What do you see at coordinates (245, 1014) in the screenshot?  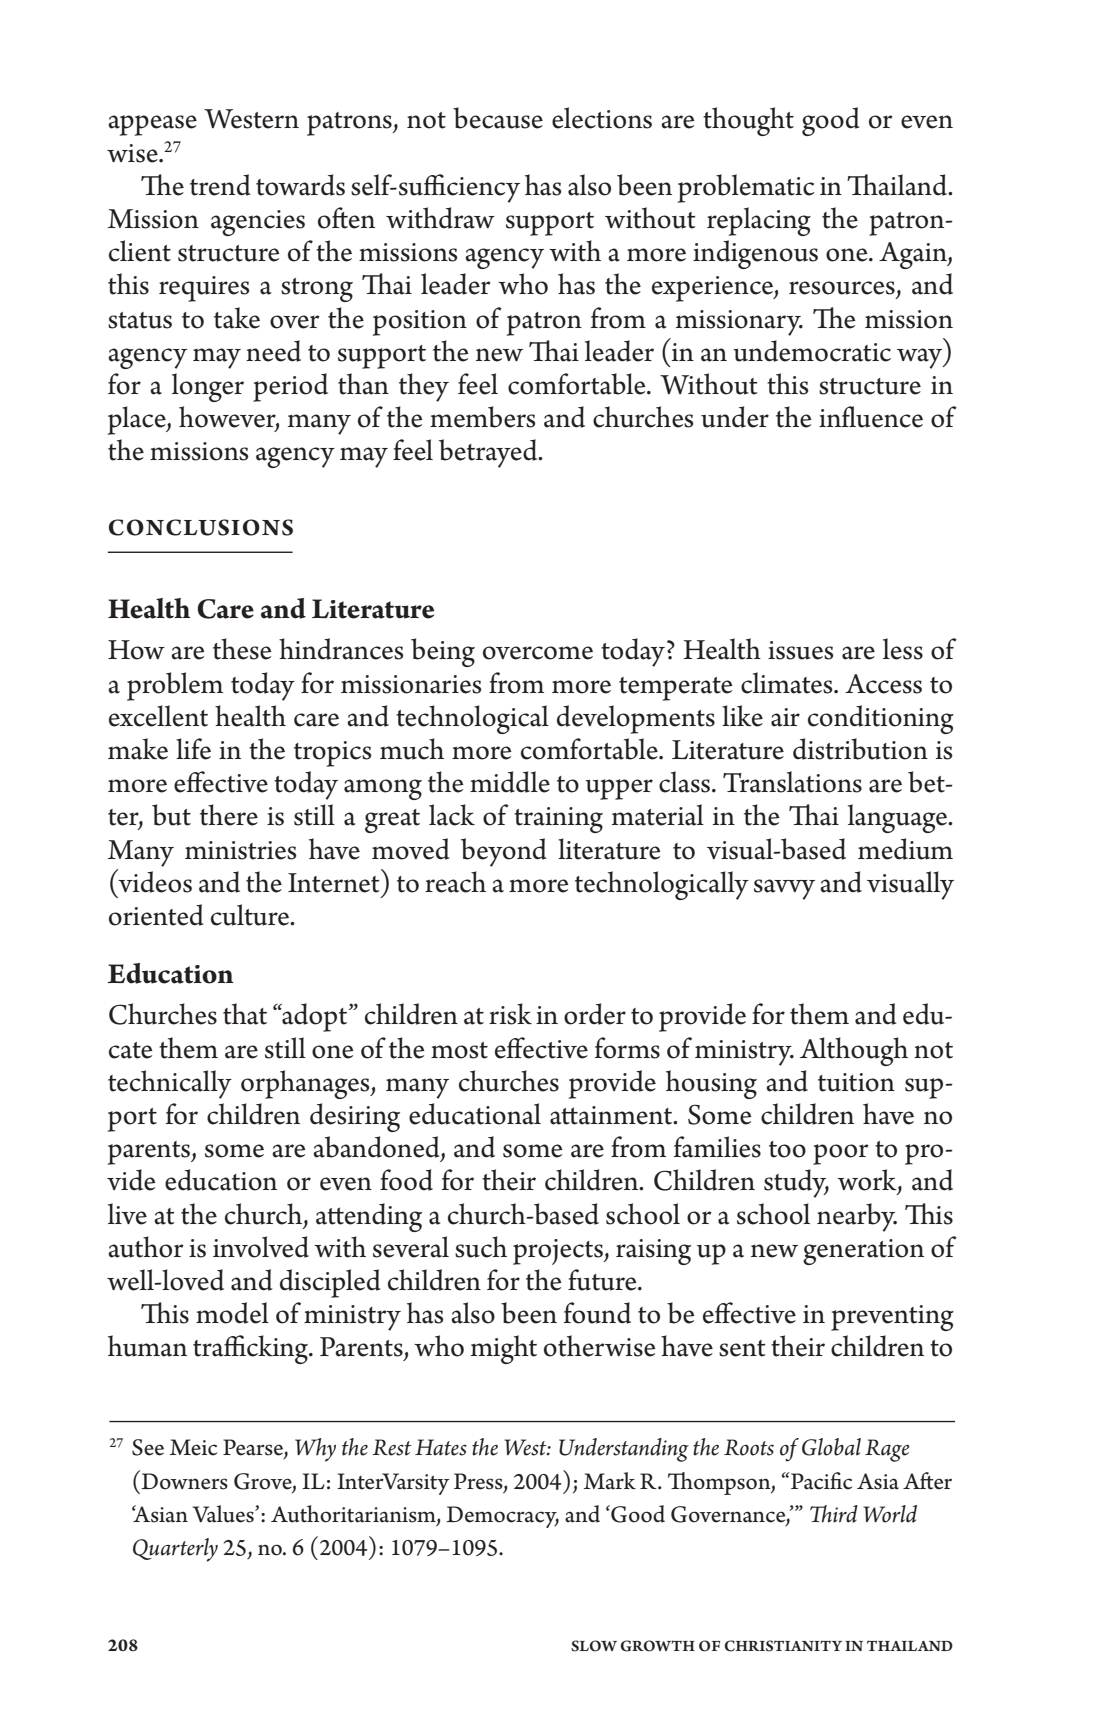 I see `that` at bounding box center [245, 1014].
